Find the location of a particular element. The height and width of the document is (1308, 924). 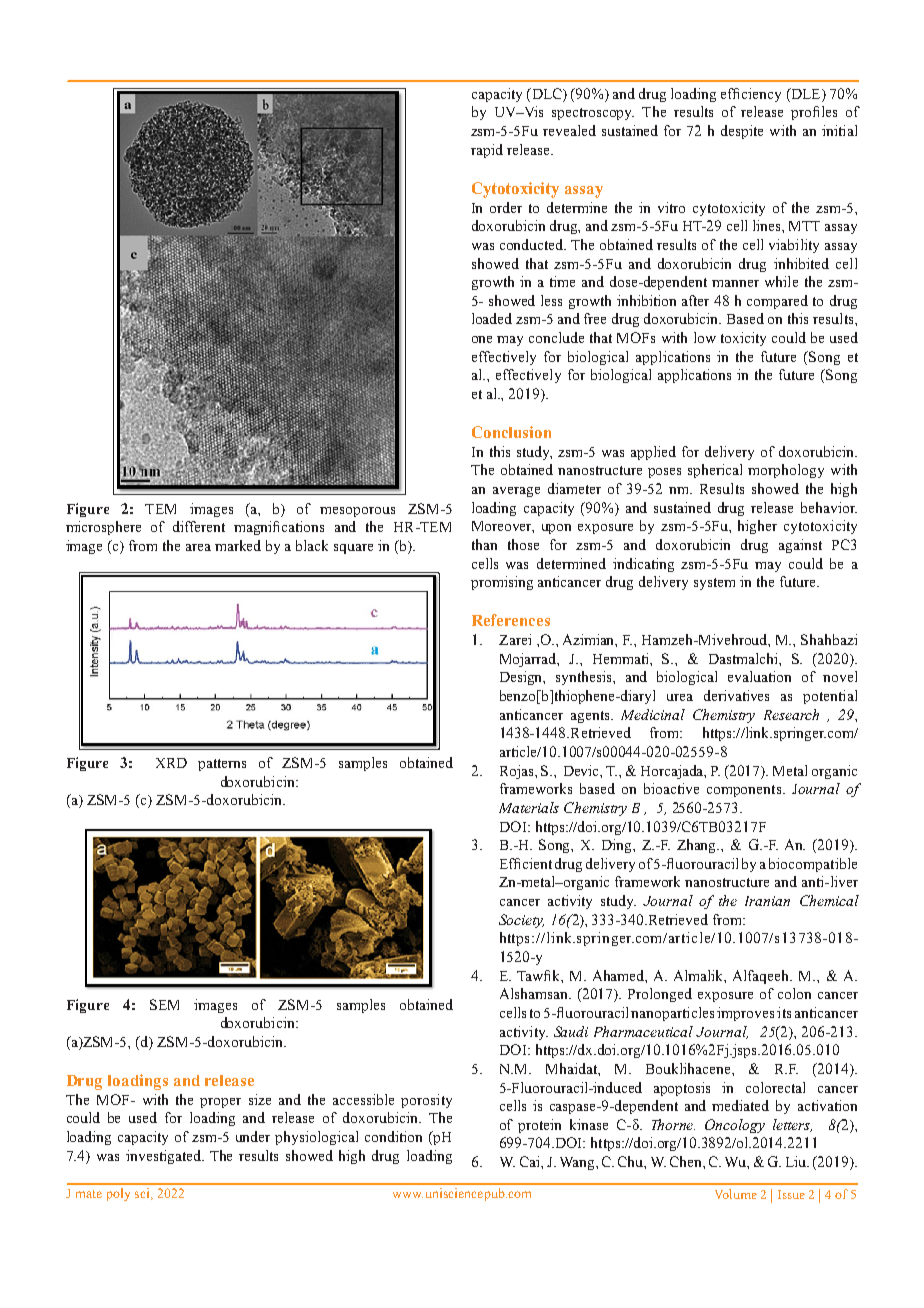

revealed is located at coordinates (569, 130).
